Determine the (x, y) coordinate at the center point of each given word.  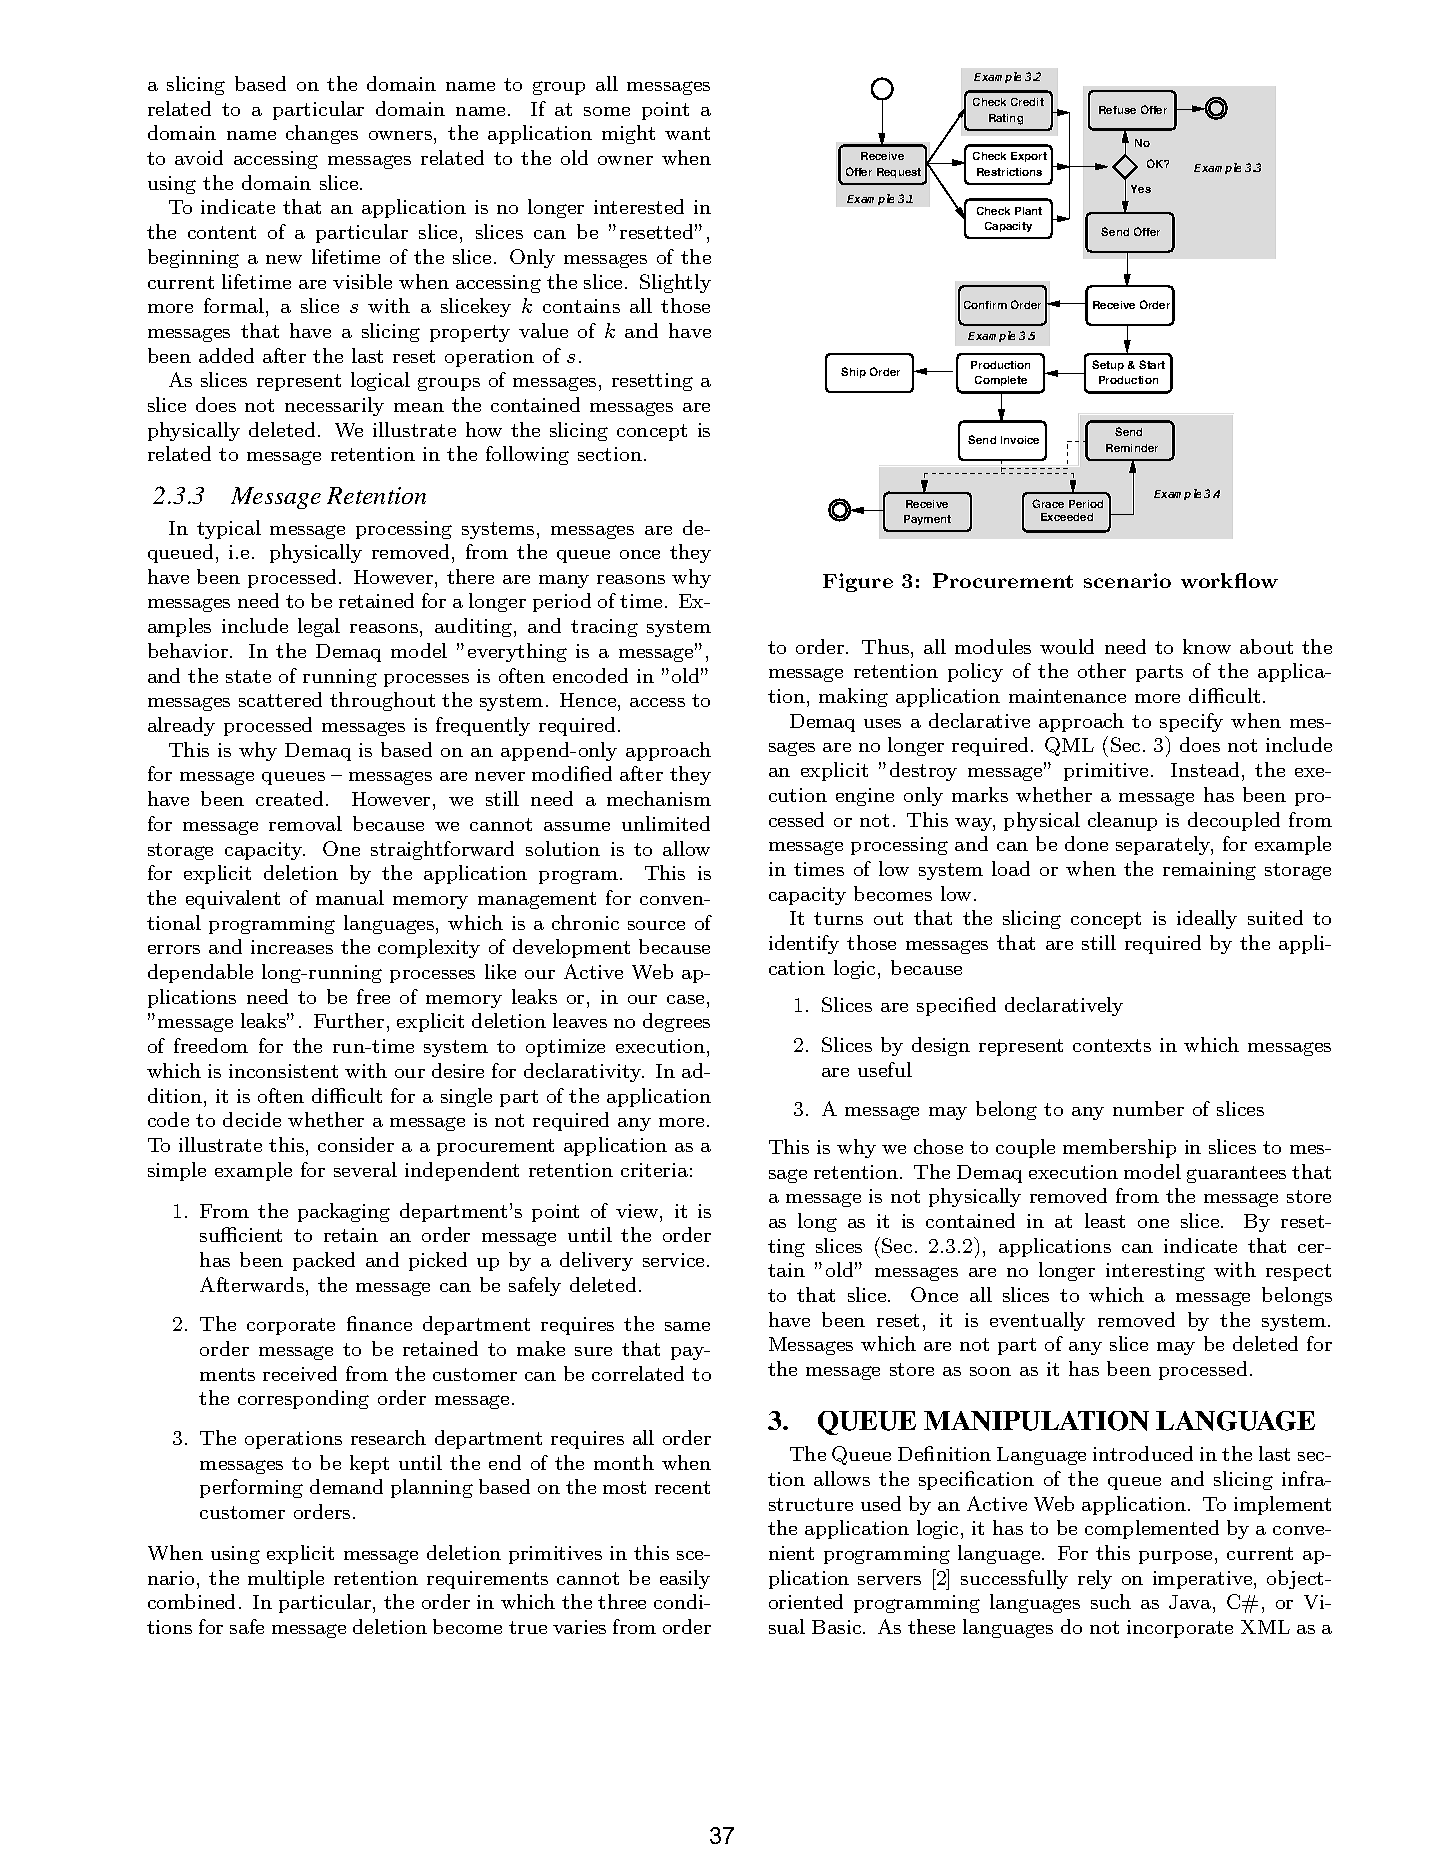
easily (685, 1579)
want (687, 133)
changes (322, 134)
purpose (1175, 1557)
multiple (286, 1579)
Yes (1141, 189)
